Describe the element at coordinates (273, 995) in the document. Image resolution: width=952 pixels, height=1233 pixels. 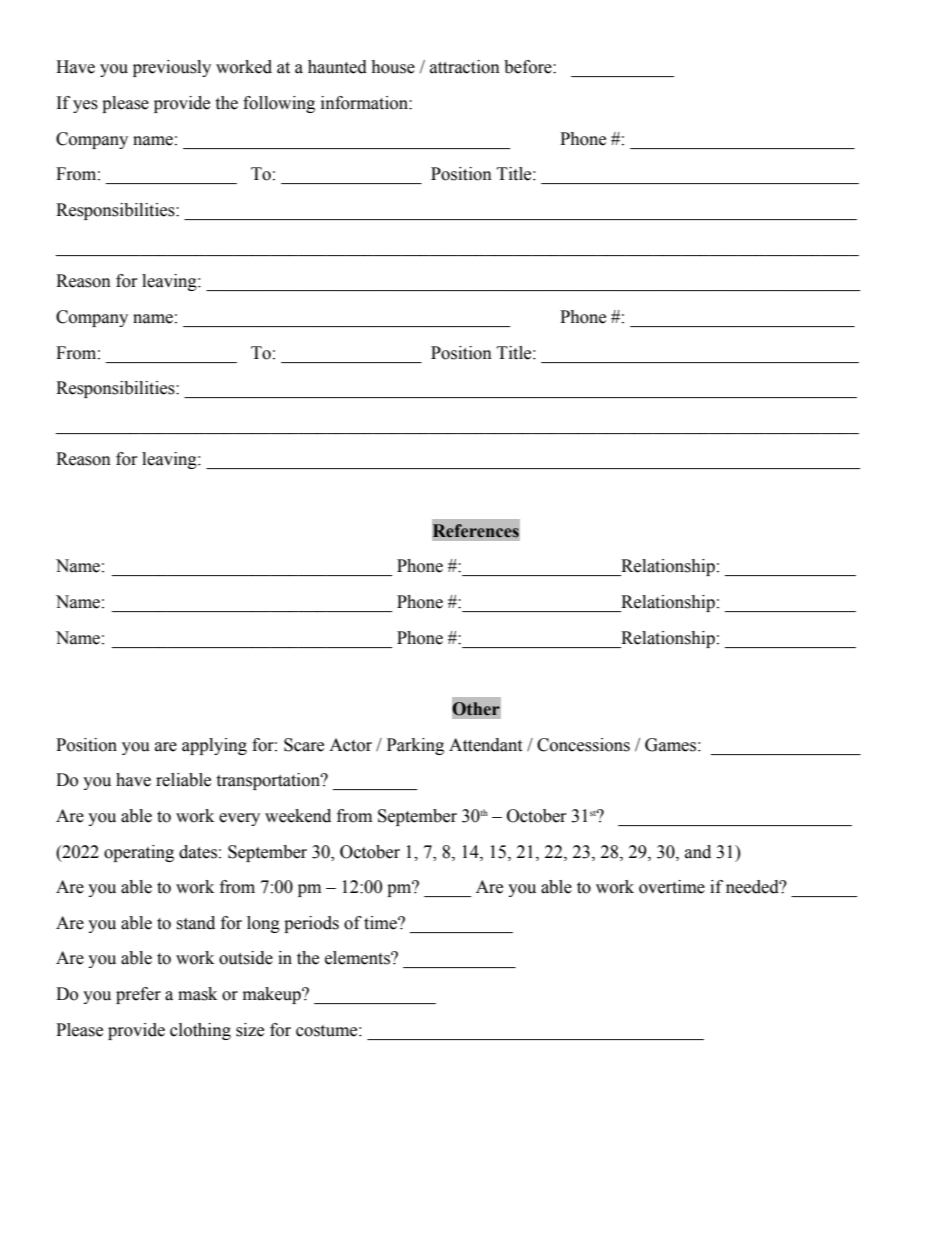
I see `makeup` at that location.
